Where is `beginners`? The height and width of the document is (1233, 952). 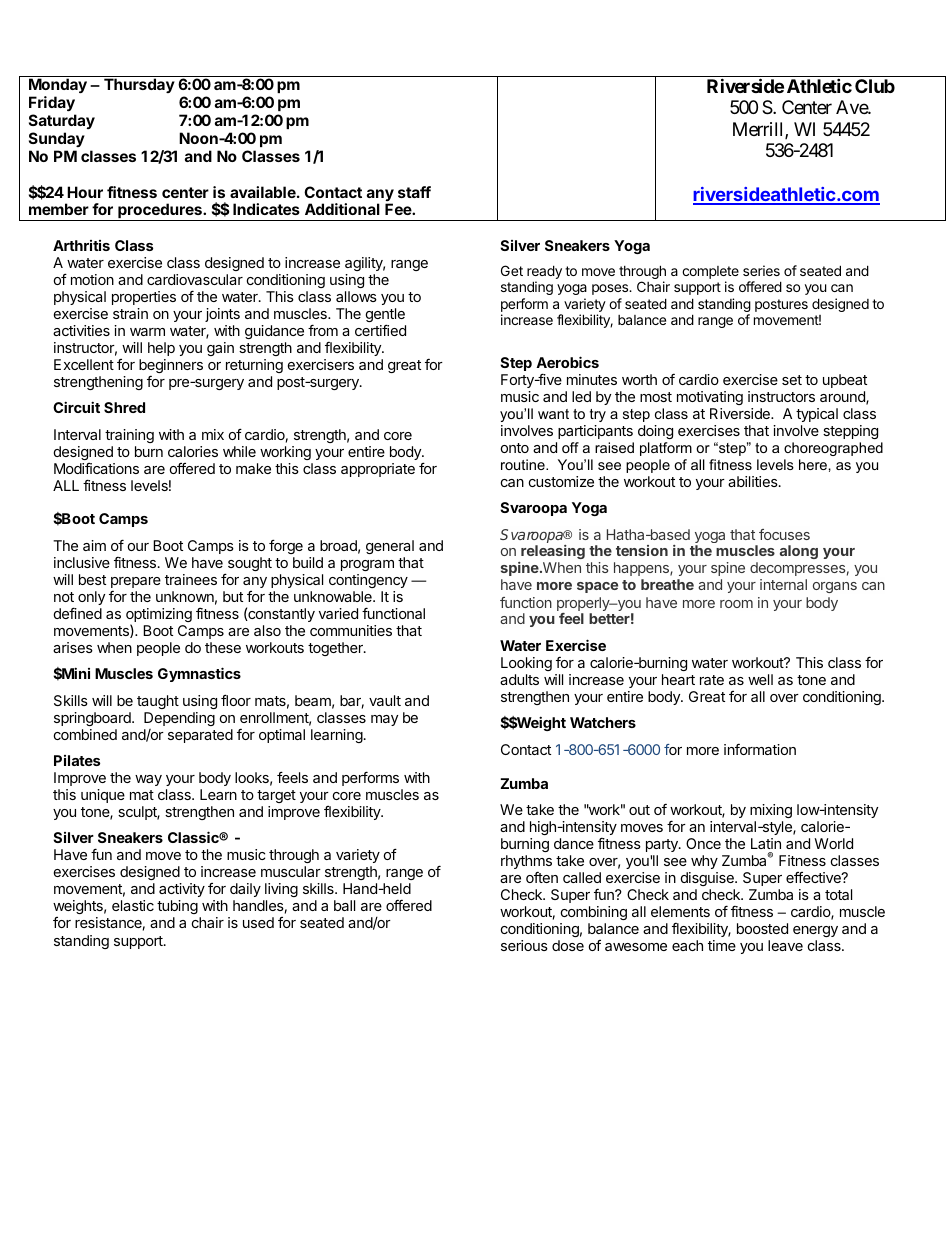 beginners is located at coordinates (171, 366).
